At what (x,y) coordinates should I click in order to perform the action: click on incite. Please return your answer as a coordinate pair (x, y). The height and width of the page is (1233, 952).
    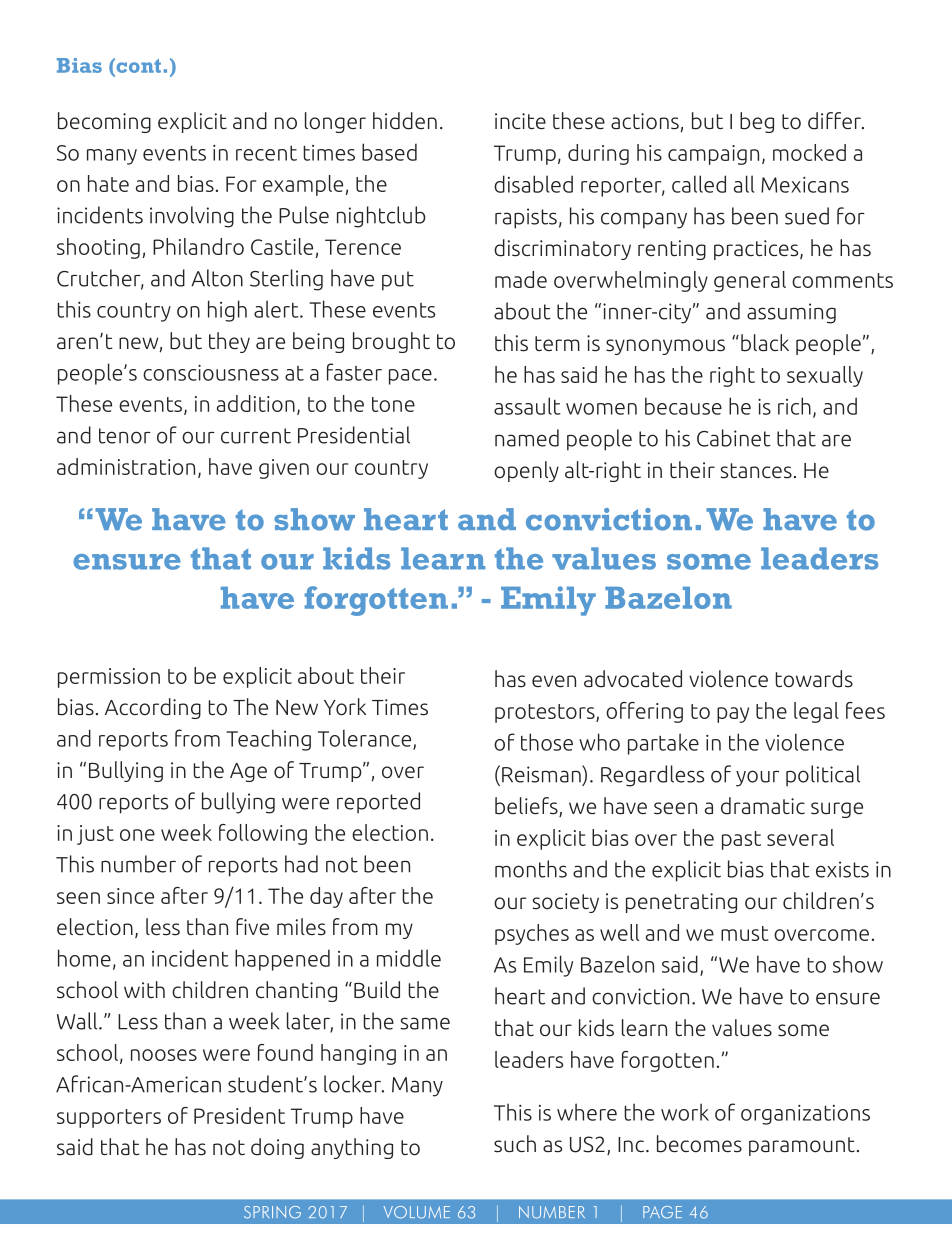
    Looking at the image, I should click on (520, 121).
